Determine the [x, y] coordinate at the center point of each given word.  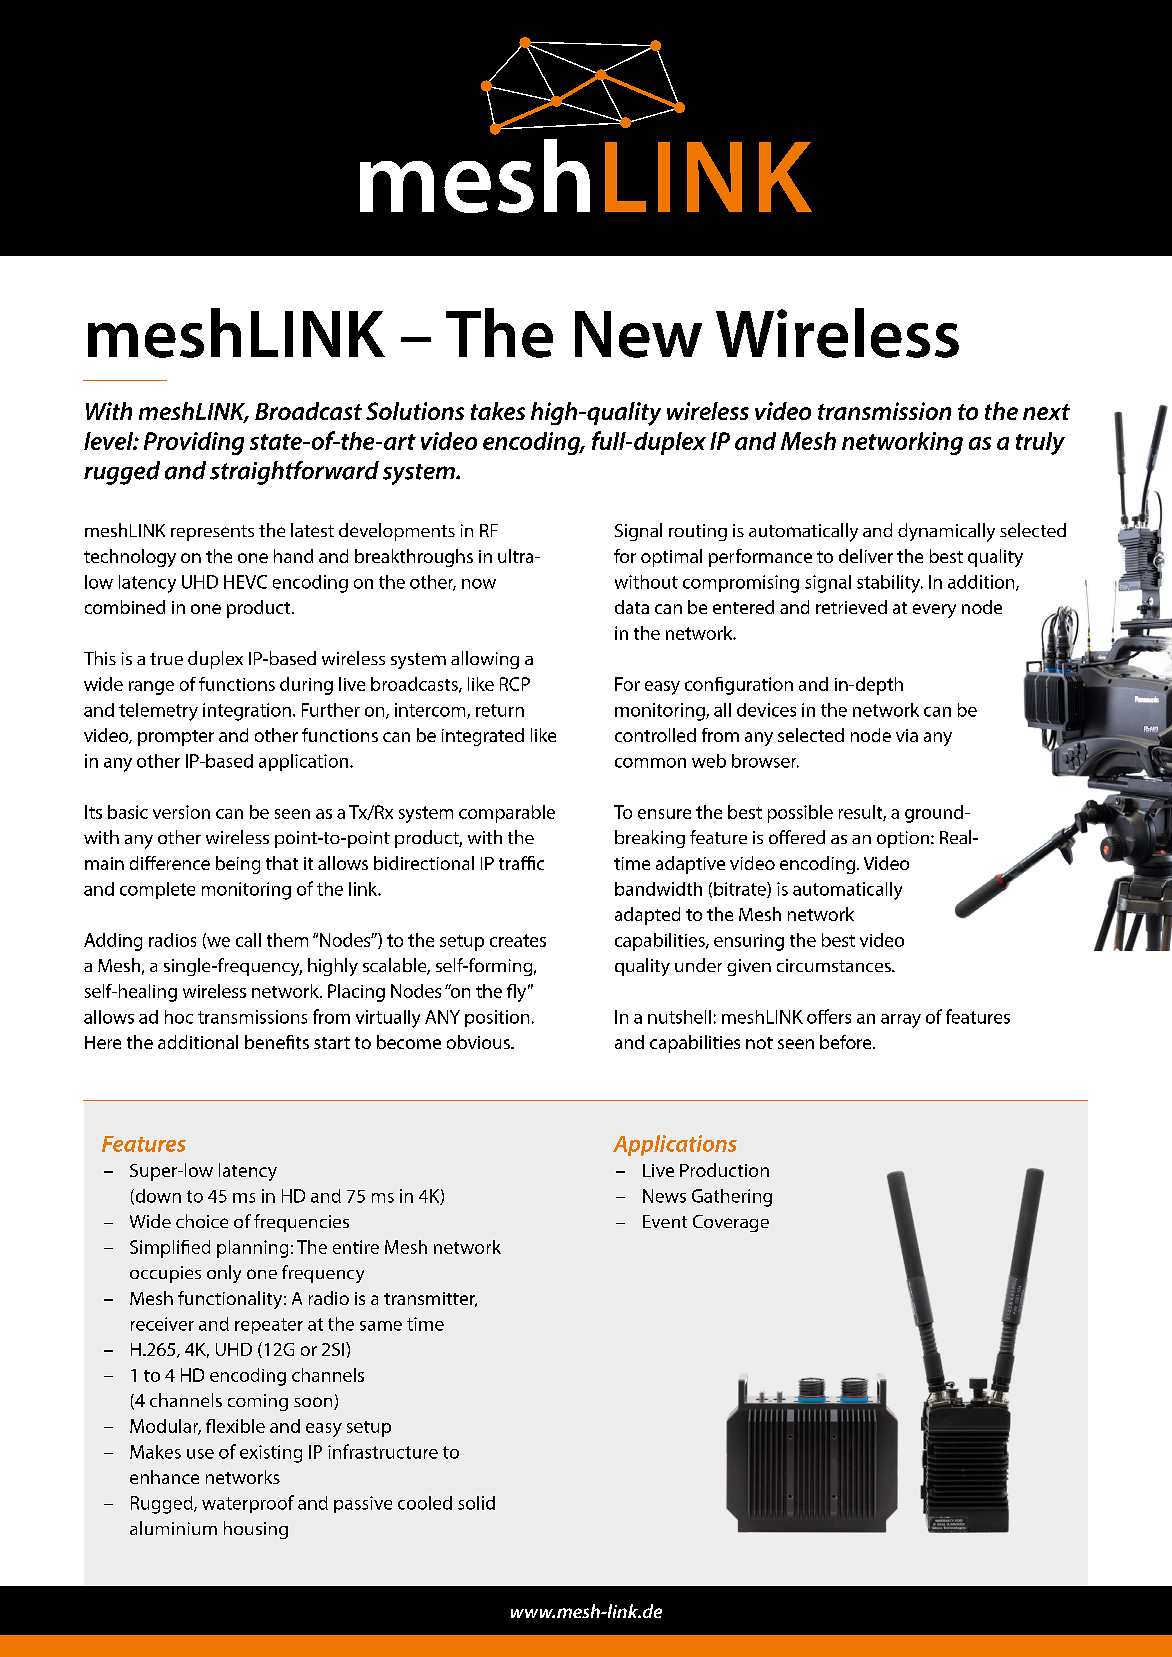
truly [1040, 443]
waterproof [248, 1504]
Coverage [731, 1223]
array [901, 1021]
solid [476, 1503]
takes [498, 411]
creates [518, 940]
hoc [179, 1017]
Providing [194, 443]
